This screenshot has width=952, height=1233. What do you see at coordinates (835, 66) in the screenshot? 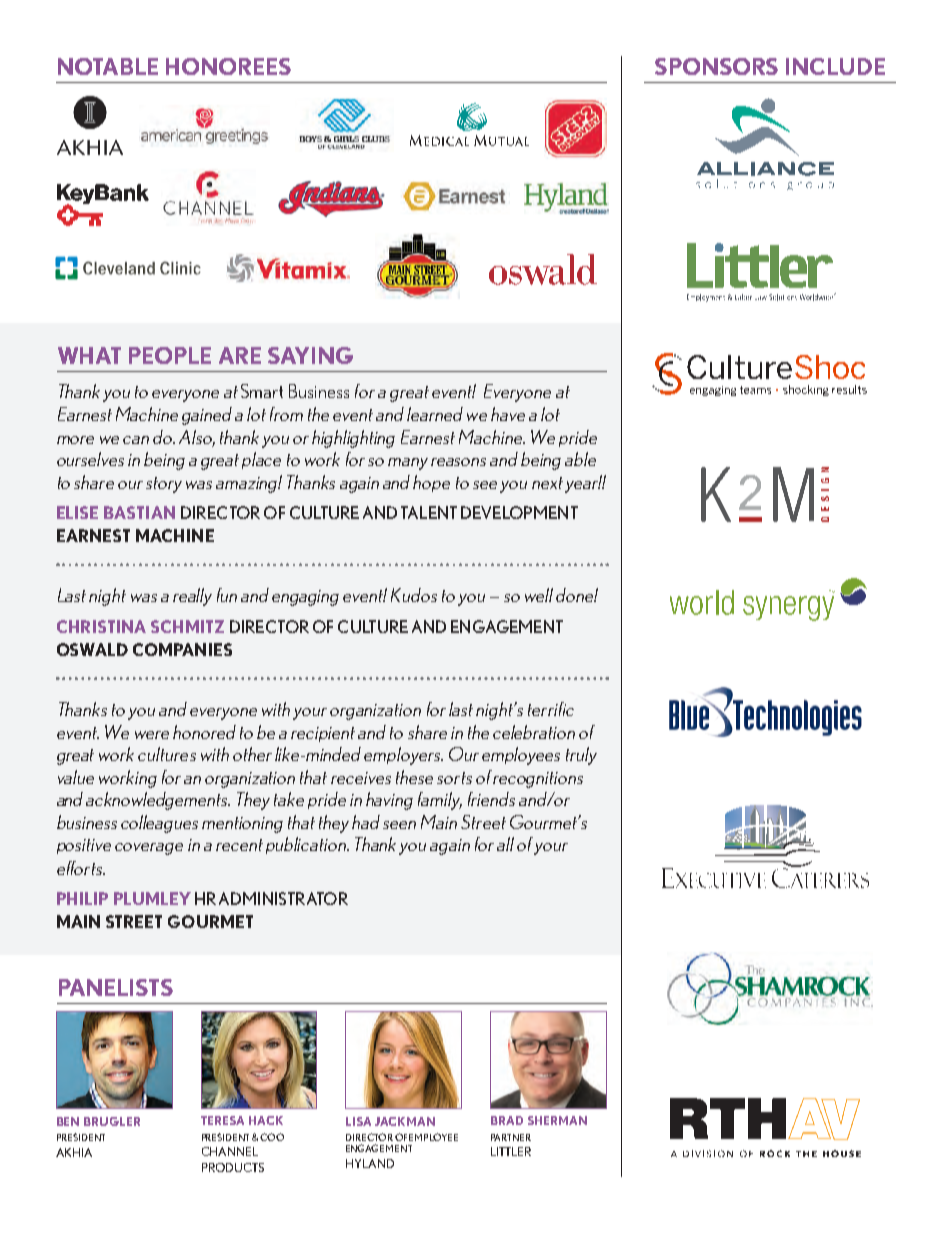
I see `INCLUDE` at bounding box center [835, 66].
